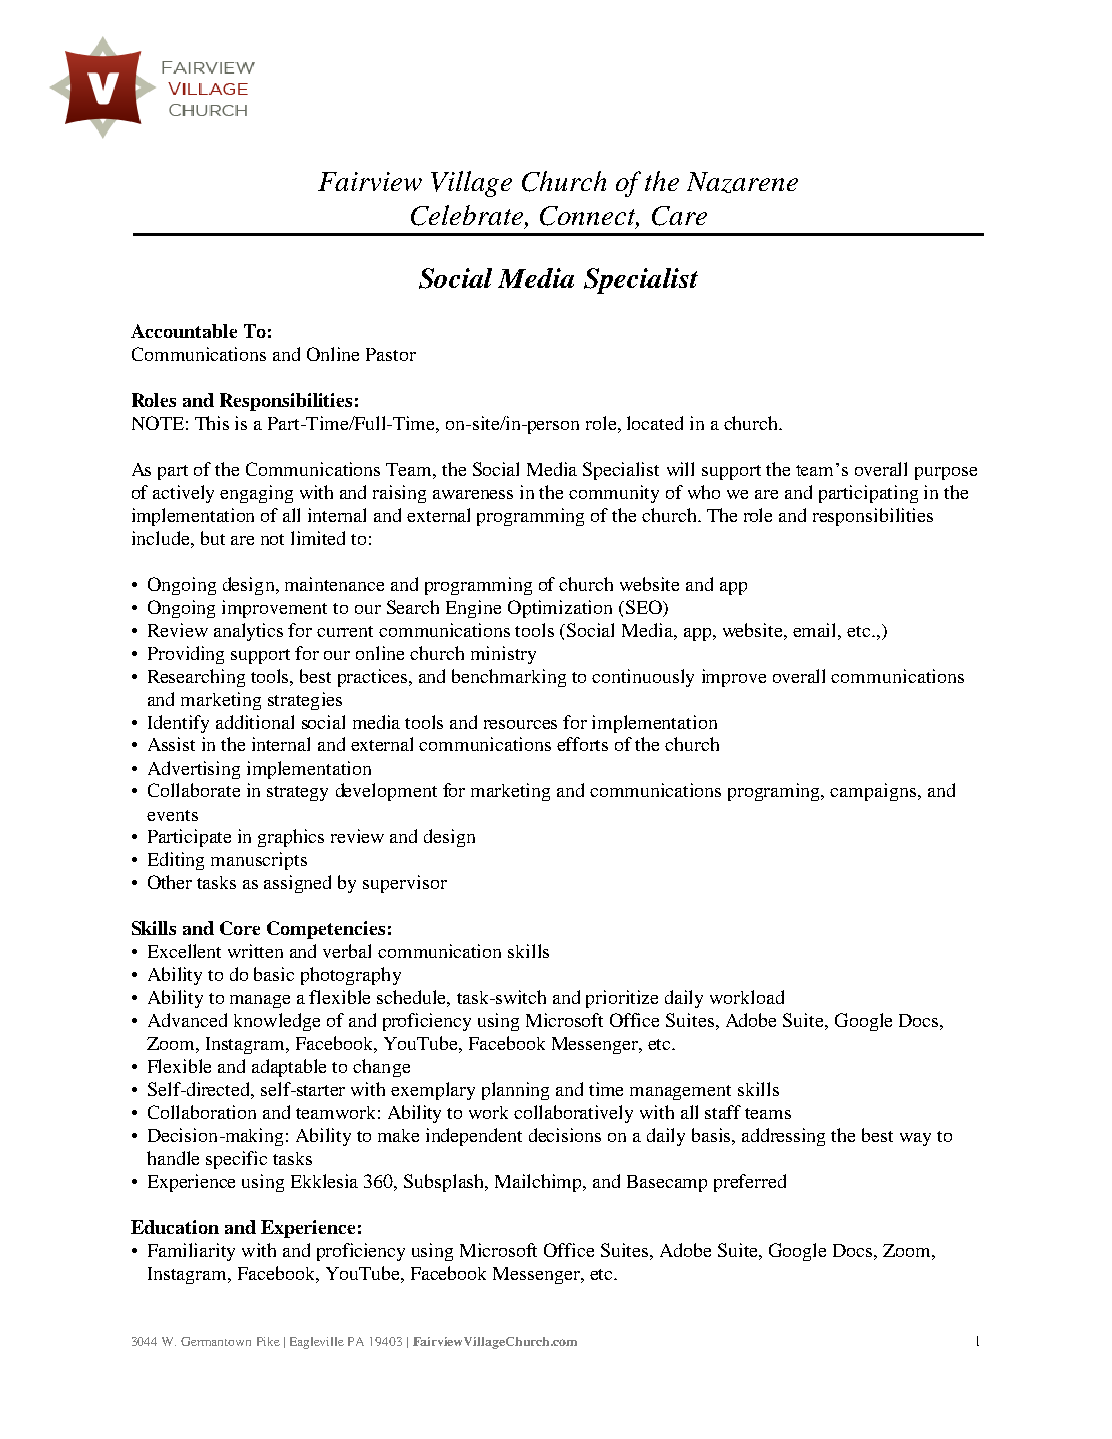 This document has height=1439, width=1112. What do you see at coordinates (268, 1341) in the document?
I see `Pike` at bounding box center [268, 1341].
